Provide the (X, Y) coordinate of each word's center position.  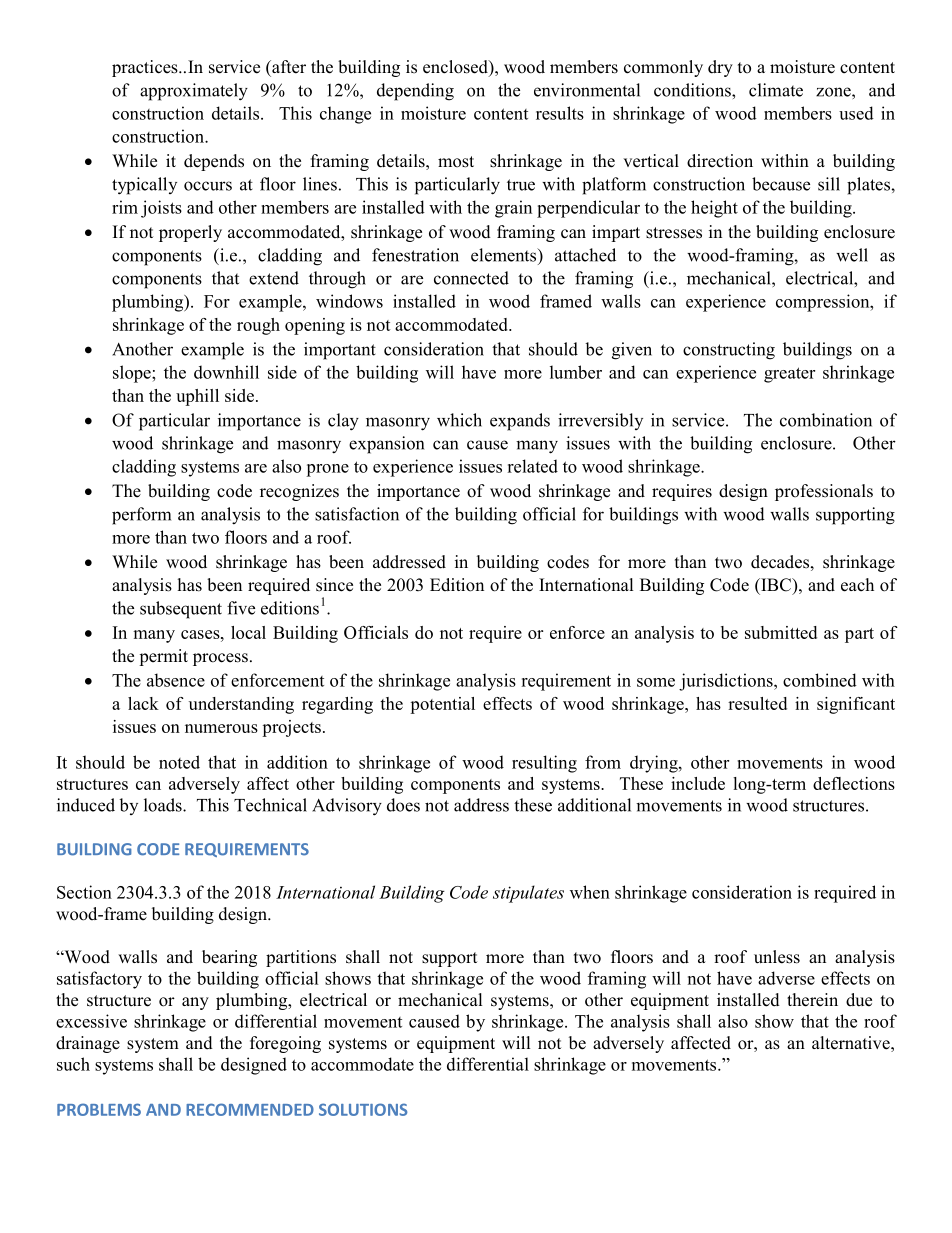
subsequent (181, 610)
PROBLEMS (99, 1109)
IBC (776, 585)
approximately (194, 92)
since (334, 585)
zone (834, 92)
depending (415, 92)
